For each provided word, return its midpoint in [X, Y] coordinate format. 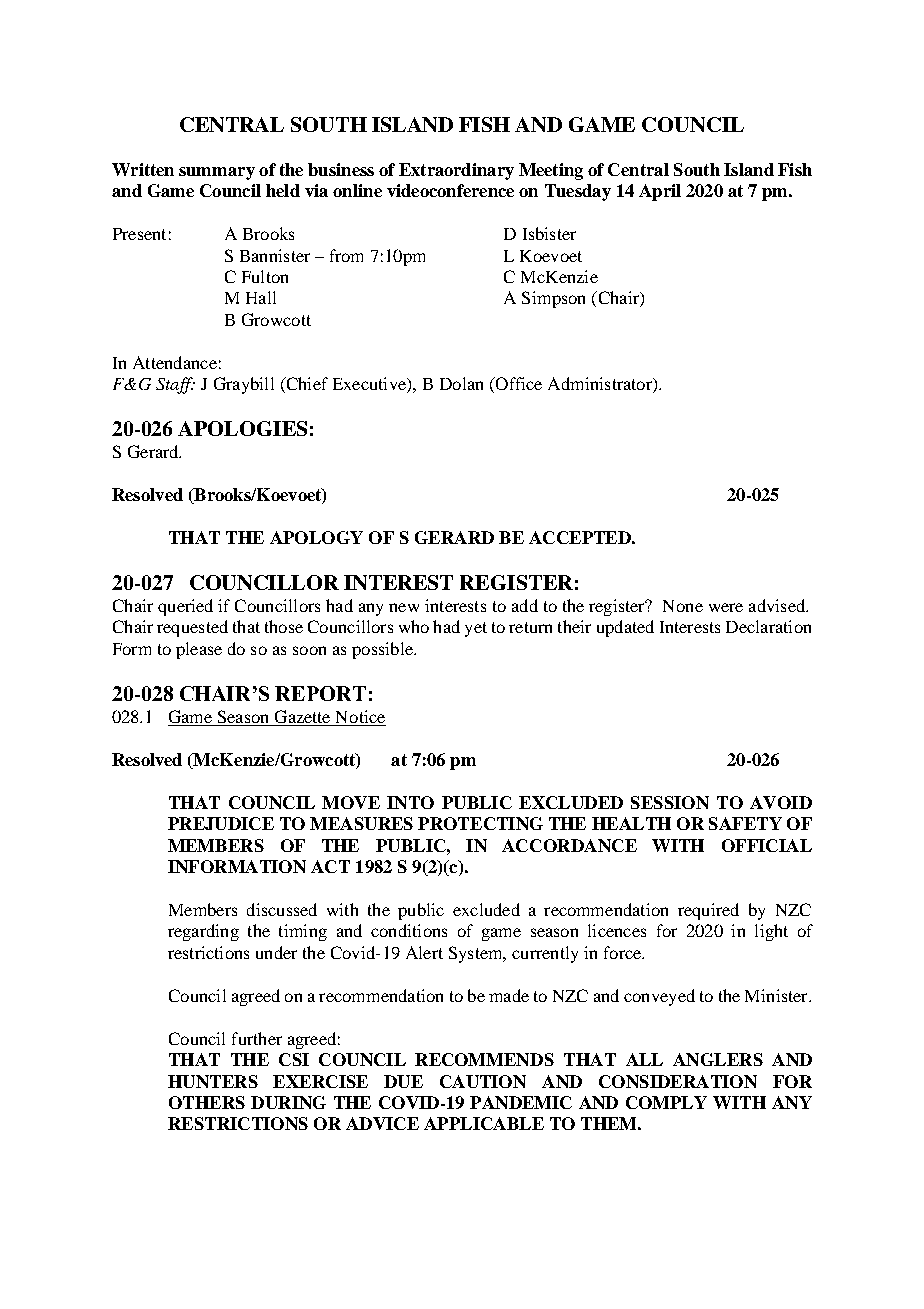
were [726, 607]
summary [217, 173]
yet [476, 629]
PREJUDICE [221, 823]
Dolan [461, 383]
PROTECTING [480, 823]
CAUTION [483, 1081]
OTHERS [207, 1102]
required [708, 911]
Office [518, 383]
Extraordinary [456, 171]
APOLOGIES [242, 428]
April [660, 192]
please [199, 650]
